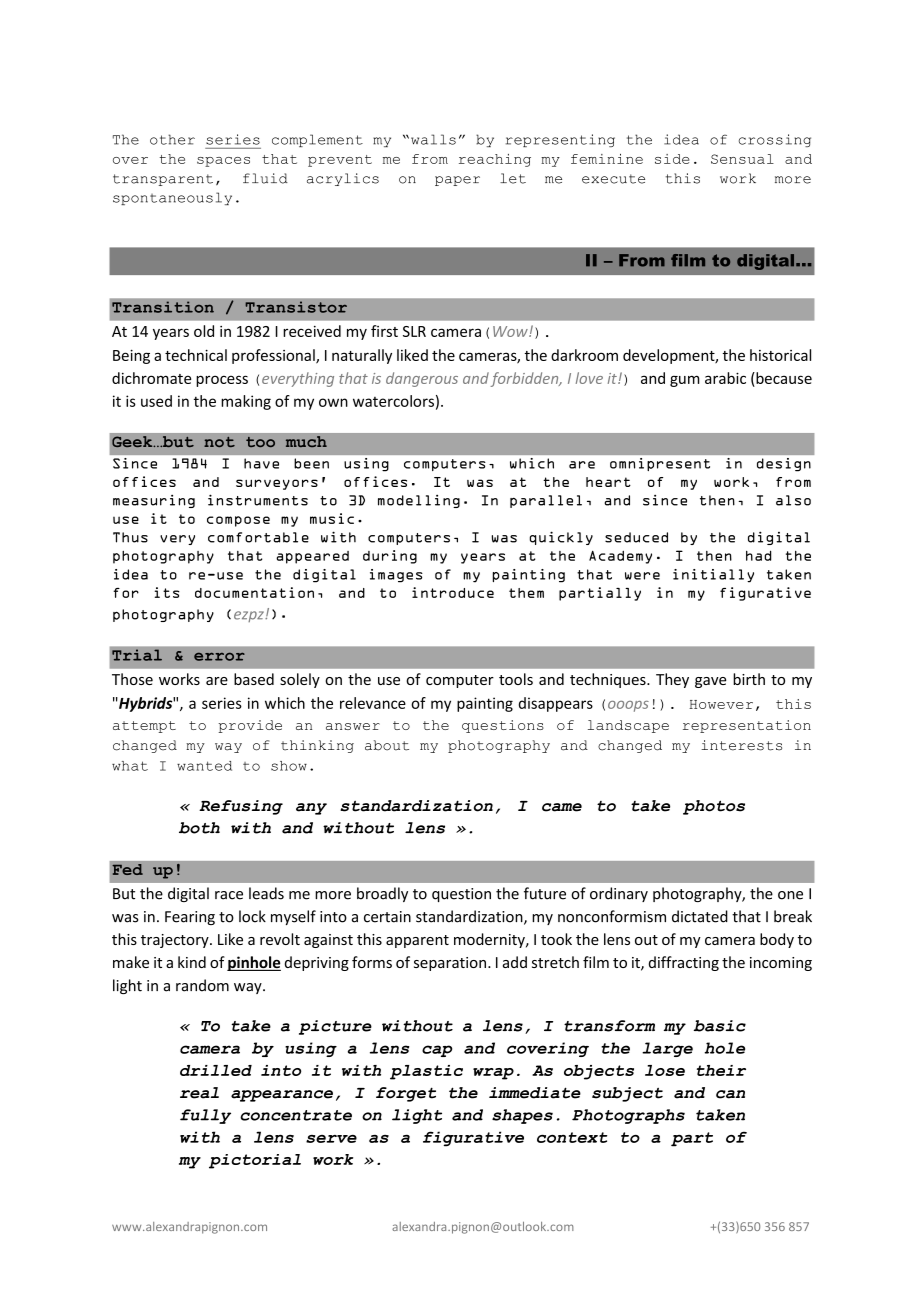  What do you see at coordinates (387, 745) in the screenshot?
I see `about` at bounding box center [387, 745].
